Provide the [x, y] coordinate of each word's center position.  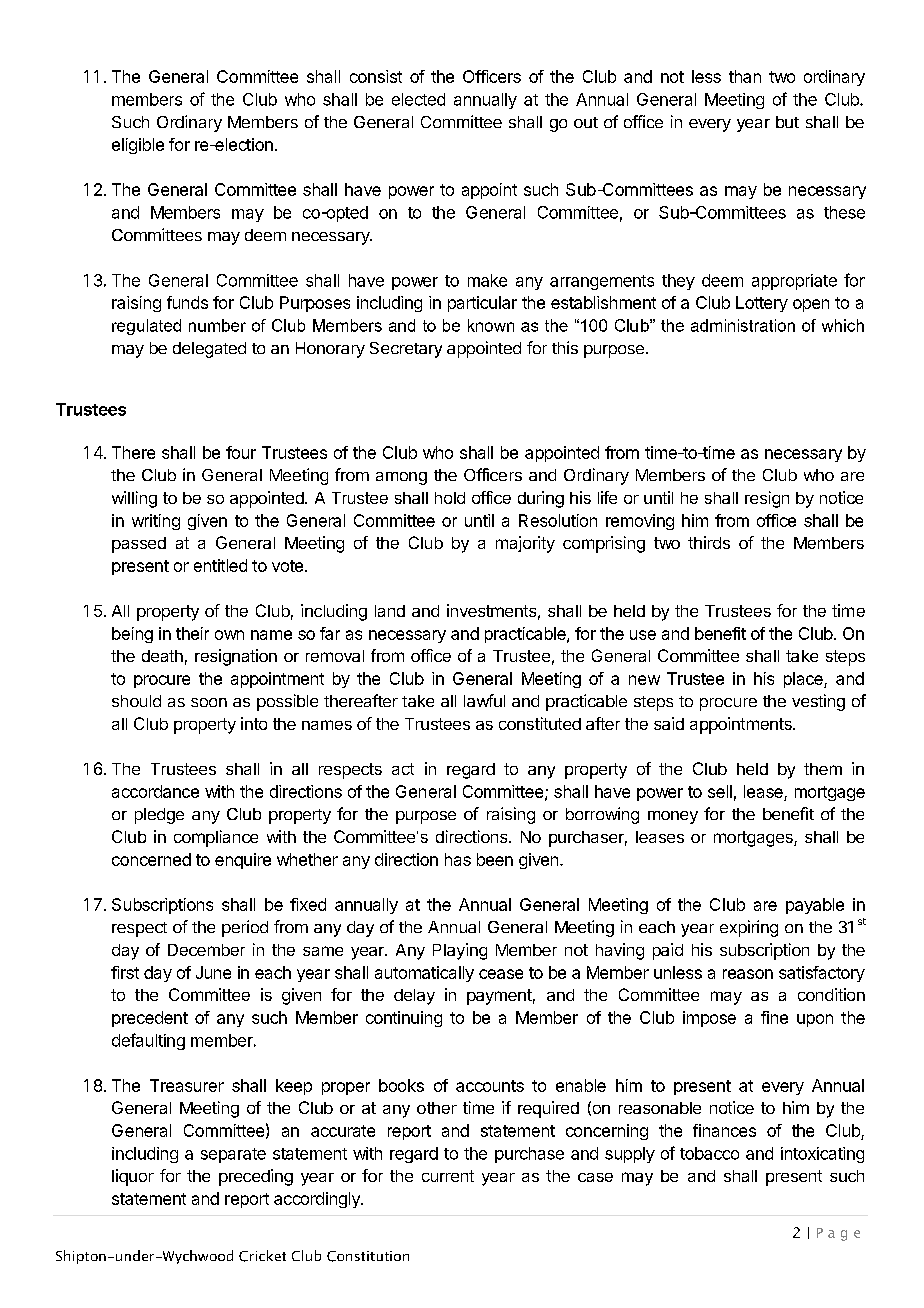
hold [450, 498]
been [495, 859]
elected [418, 99]
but [787, 122]
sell [720, 791]
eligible [138, 146]
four [241, 452]
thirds [709, 542]
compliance [216, 838]
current [448, 1176]
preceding [256, 1177]
